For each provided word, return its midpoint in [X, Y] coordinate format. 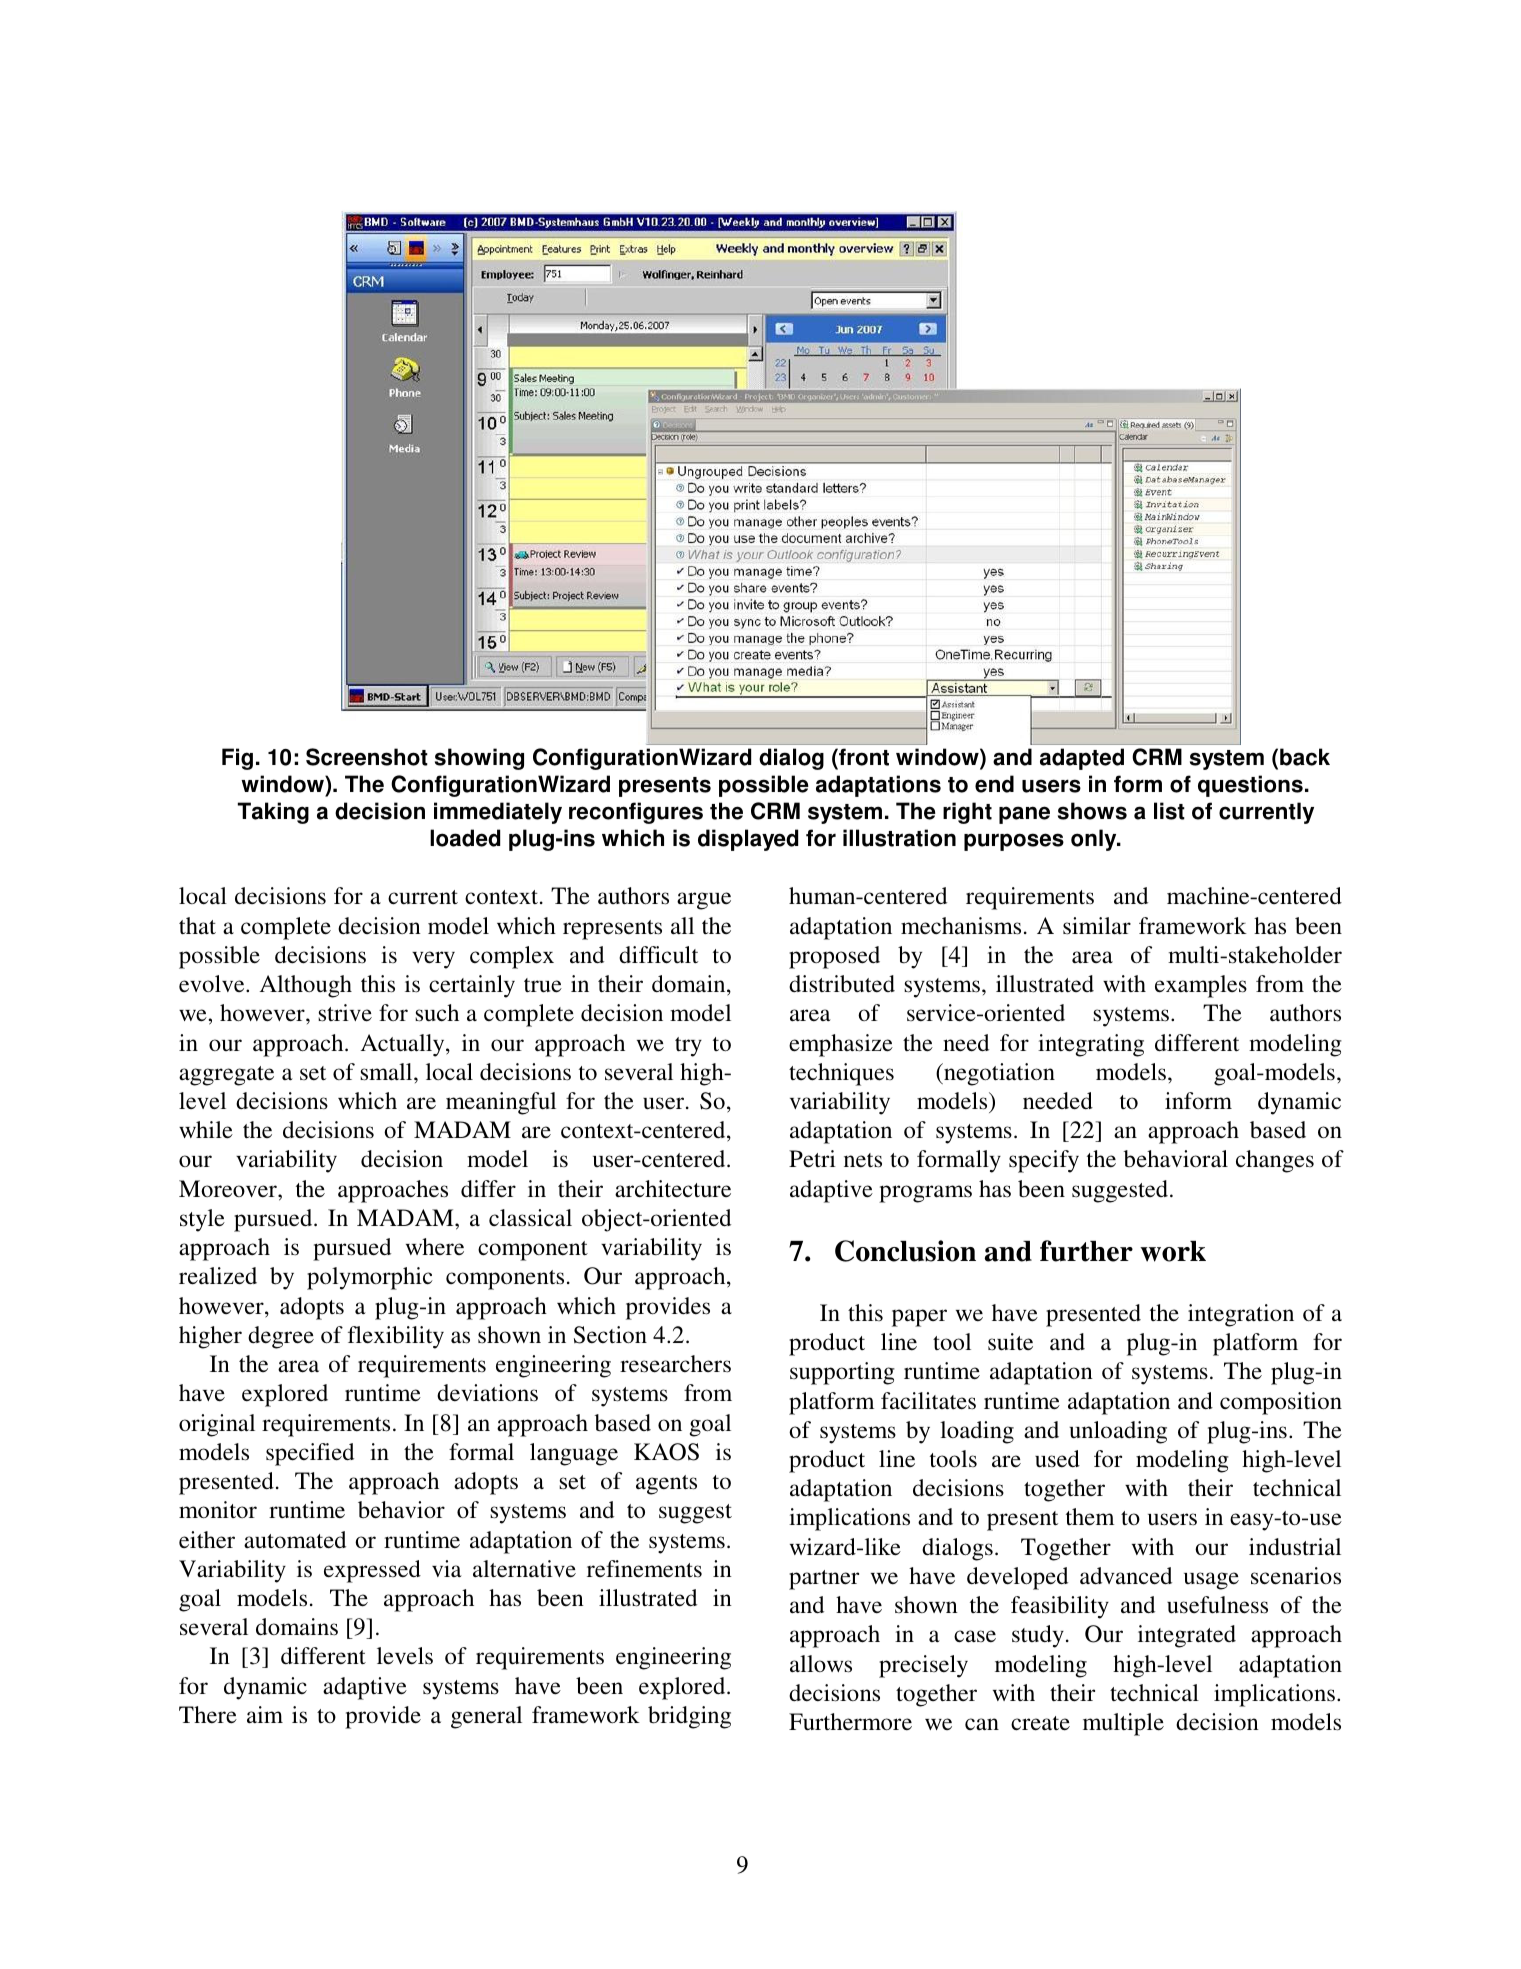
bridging [689, 1717]
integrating [1091, 1045]
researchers [675, 1364]
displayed [748, 840]
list [1169, 811]
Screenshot [367, 757]
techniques [841, 1074]
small [387, 1072]
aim [265, 1715]
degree [281, 1337]
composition [1281, 1403]
